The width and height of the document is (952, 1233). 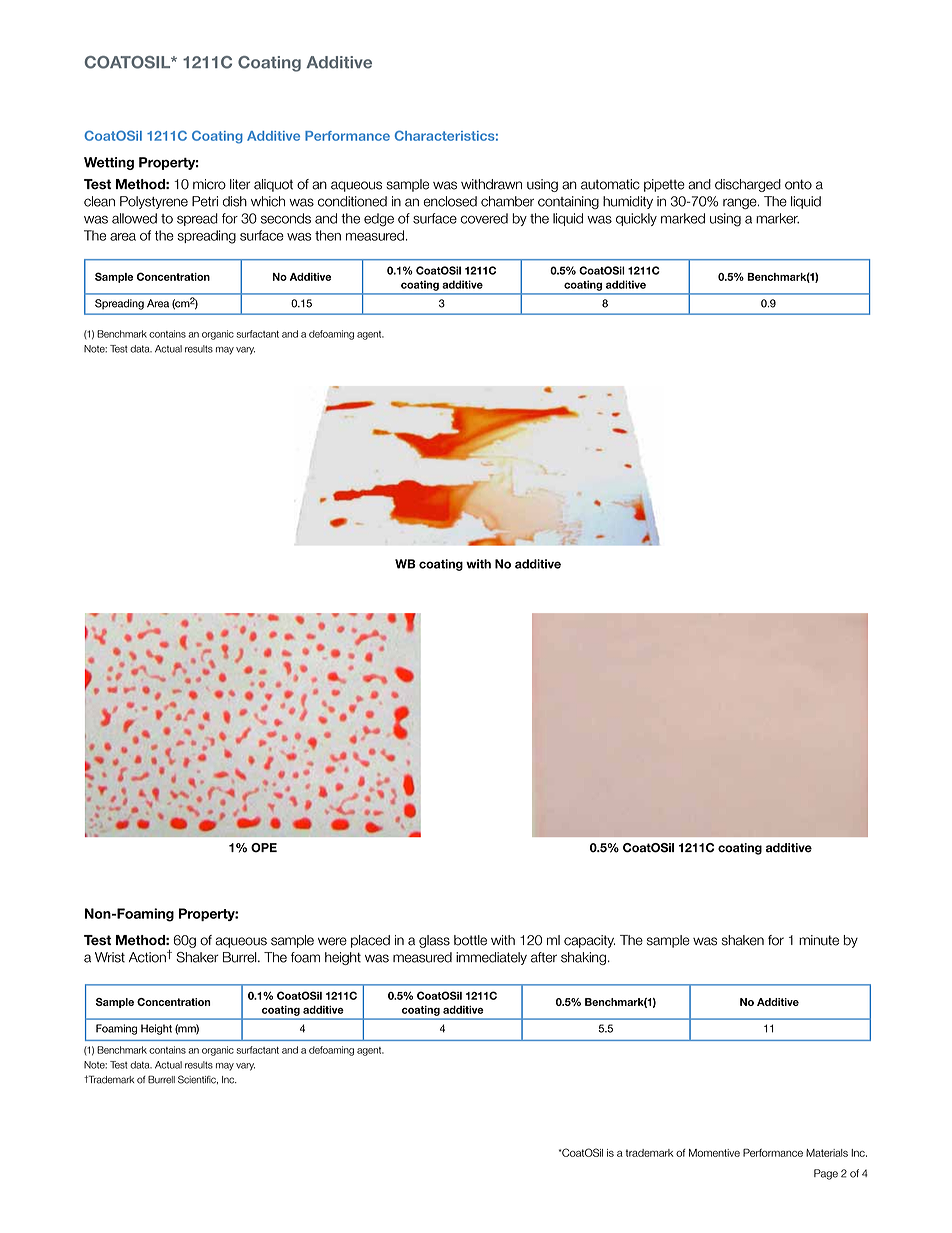 I want to click on then, so click(x=328, y=235).
